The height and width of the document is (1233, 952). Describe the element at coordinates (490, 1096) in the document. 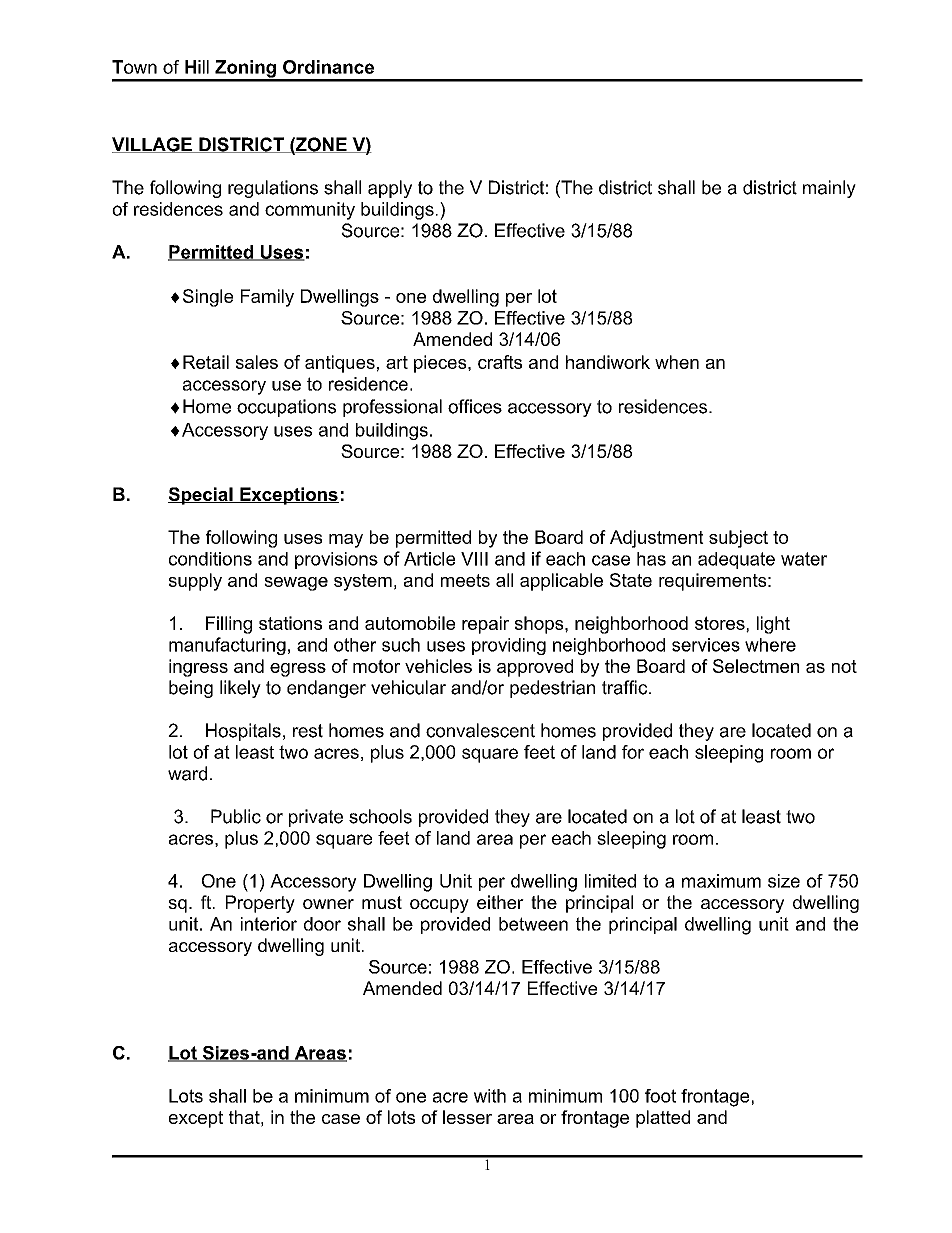

I see `with` at that location.
